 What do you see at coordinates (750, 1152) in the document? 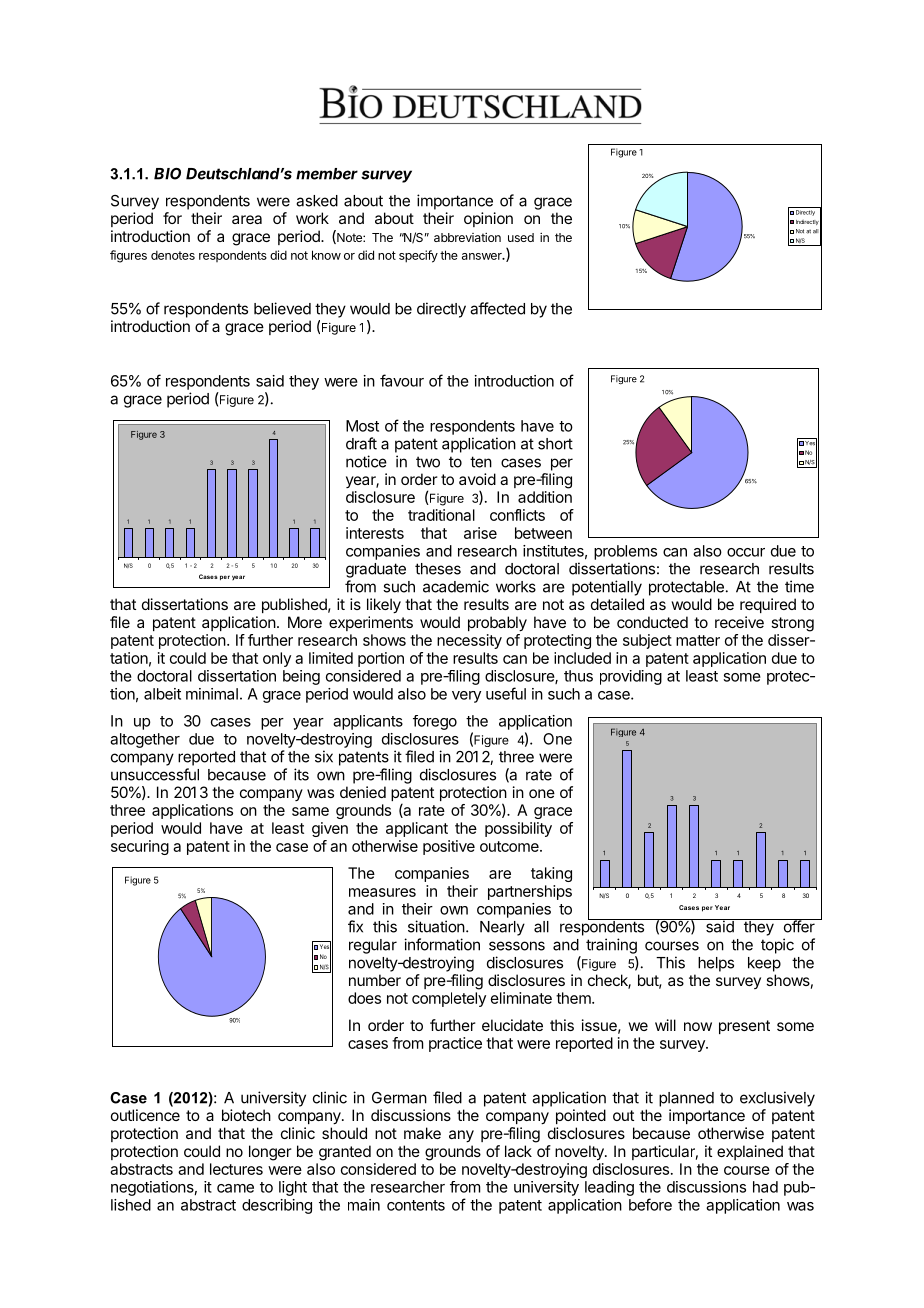
I see `explained` at bounding box center [750, 1152].
